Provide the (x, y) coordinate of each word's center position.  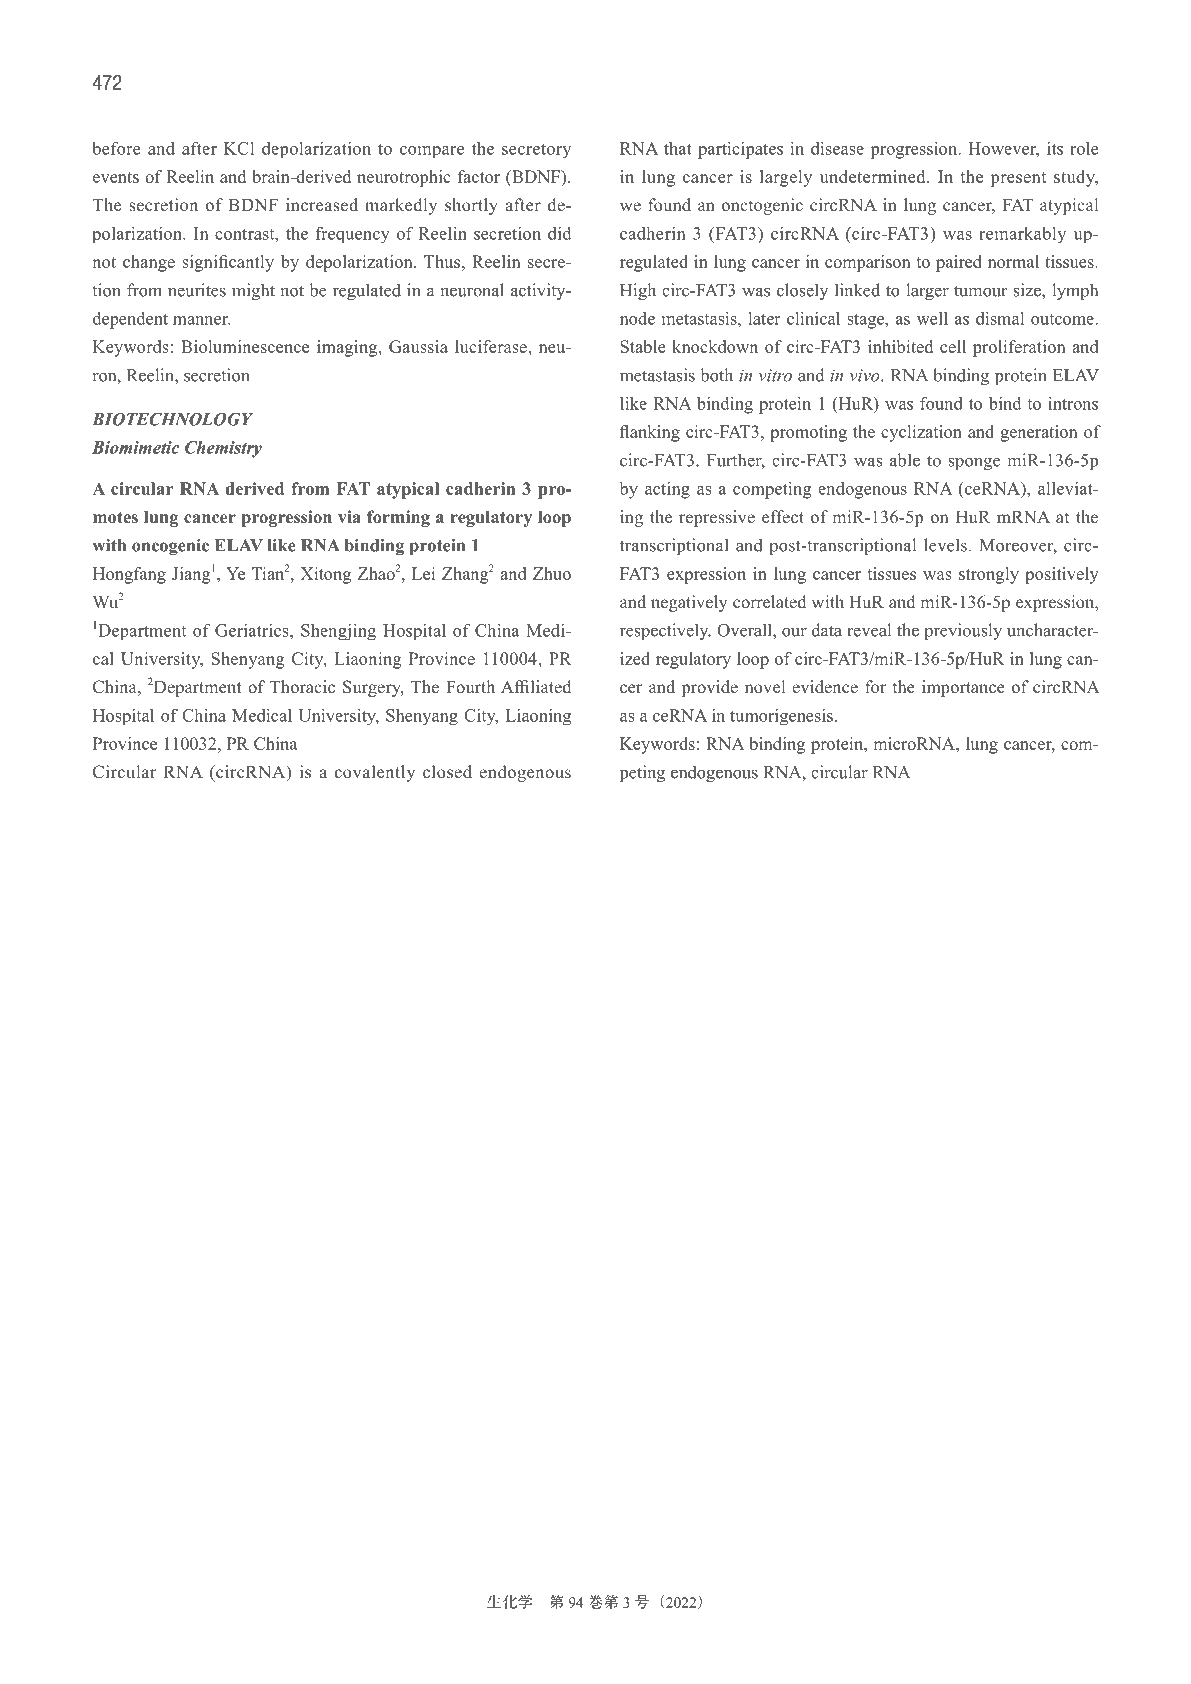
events (116, 177)
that (678, 148)
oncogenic (170, 547)
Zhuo (552, 573)
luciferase (492, 346)
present (1018, 179)
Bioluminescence (245, 346)
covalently (375, 773)
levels (945, 545)
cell (953, 346)
